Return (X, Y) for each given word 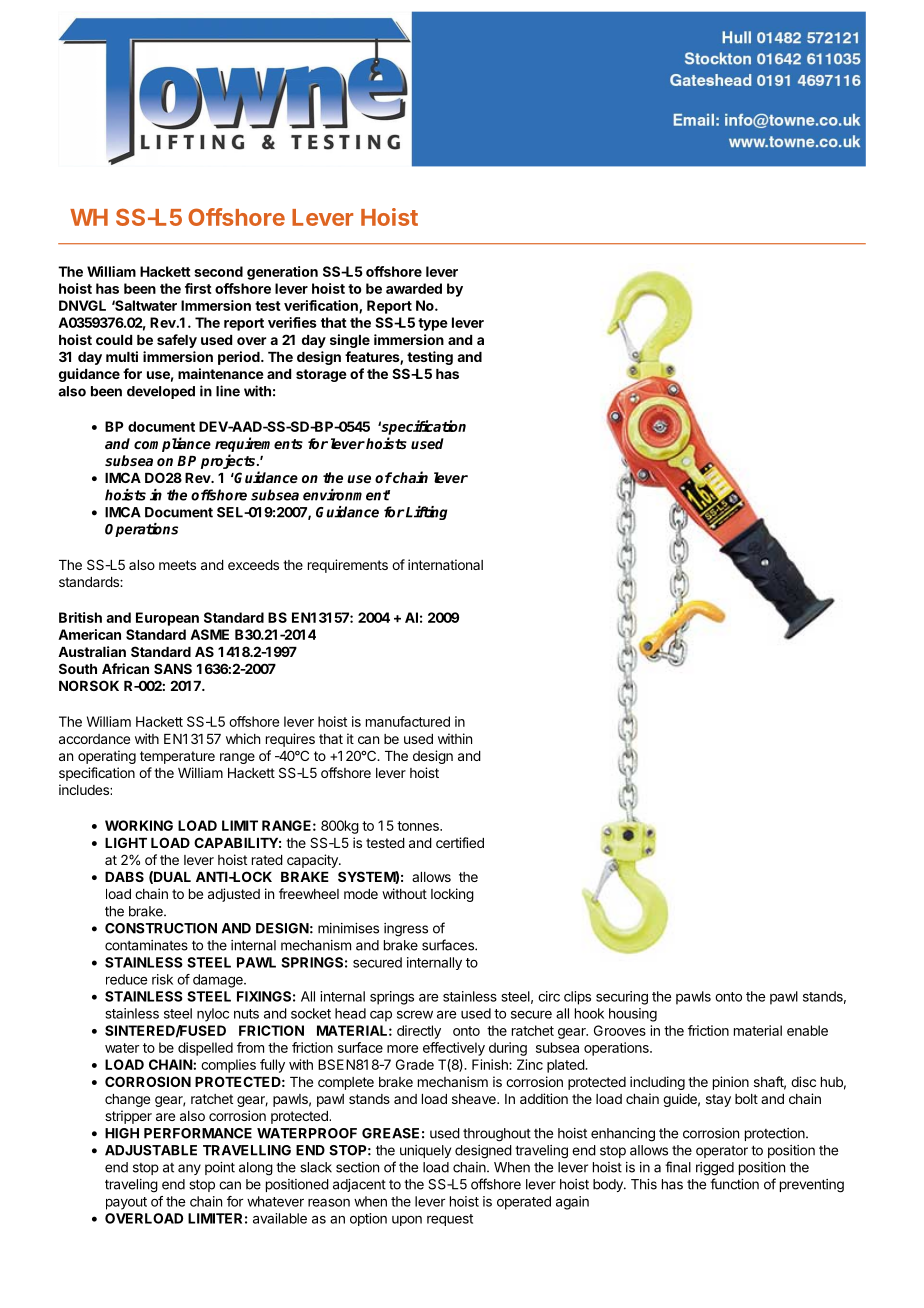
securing (622, 998)
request (450, 1220)
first (198, 288)
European (167, 619)
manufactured (408, 721)
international (445, 564)
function (734, 1184)
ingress (406, 930)
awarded (414, 288)
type (433, 324)
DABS (124, 876)
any (189, 1169)
